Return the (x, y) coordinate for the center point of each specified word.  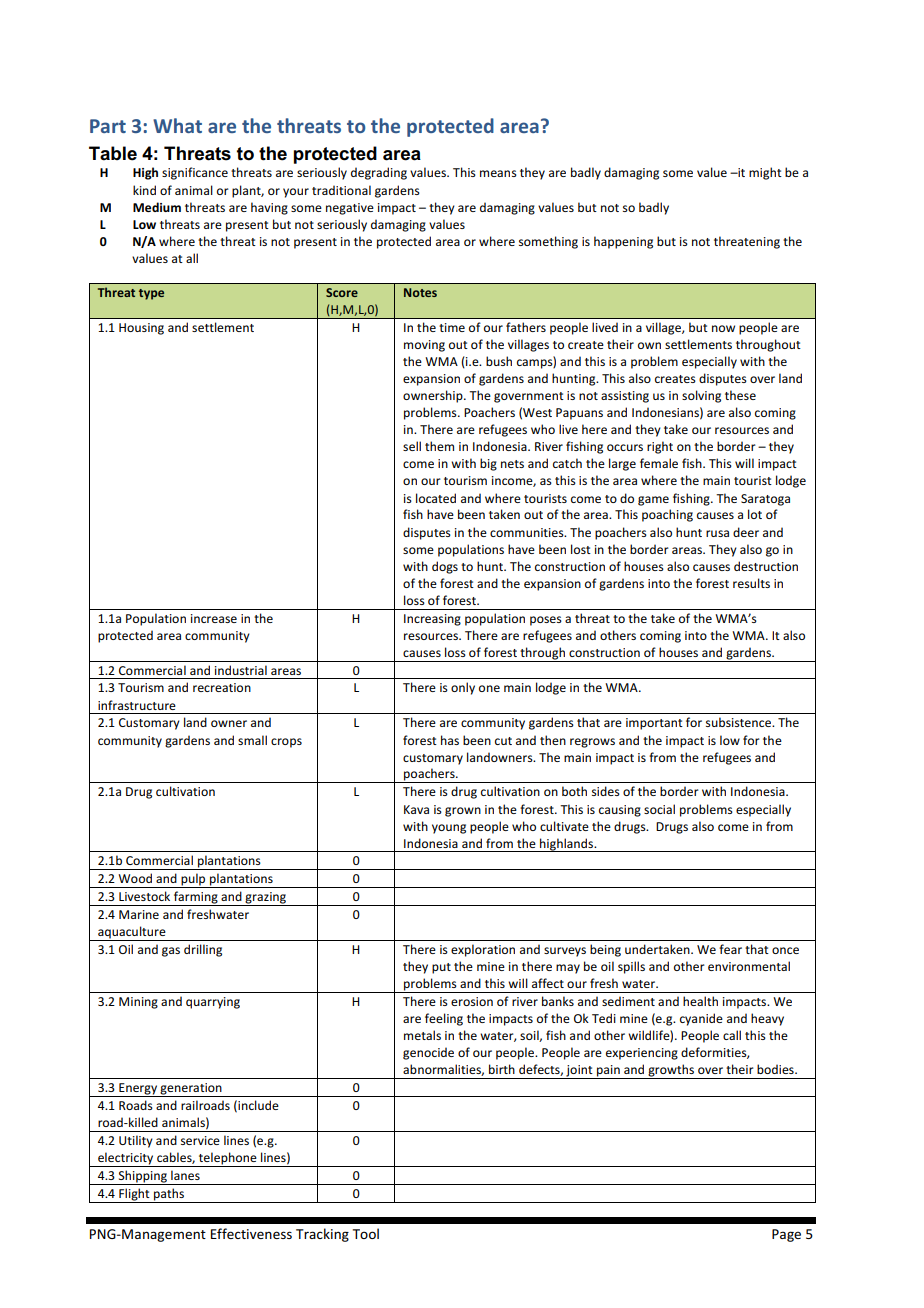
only (463, 688)
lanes (185, 1175)
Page (786, 1235)
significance (195, 173)
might (765, 173)
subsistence (739, 722)
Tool (366, 1233)
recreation (222, 687)
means (498, 173)
